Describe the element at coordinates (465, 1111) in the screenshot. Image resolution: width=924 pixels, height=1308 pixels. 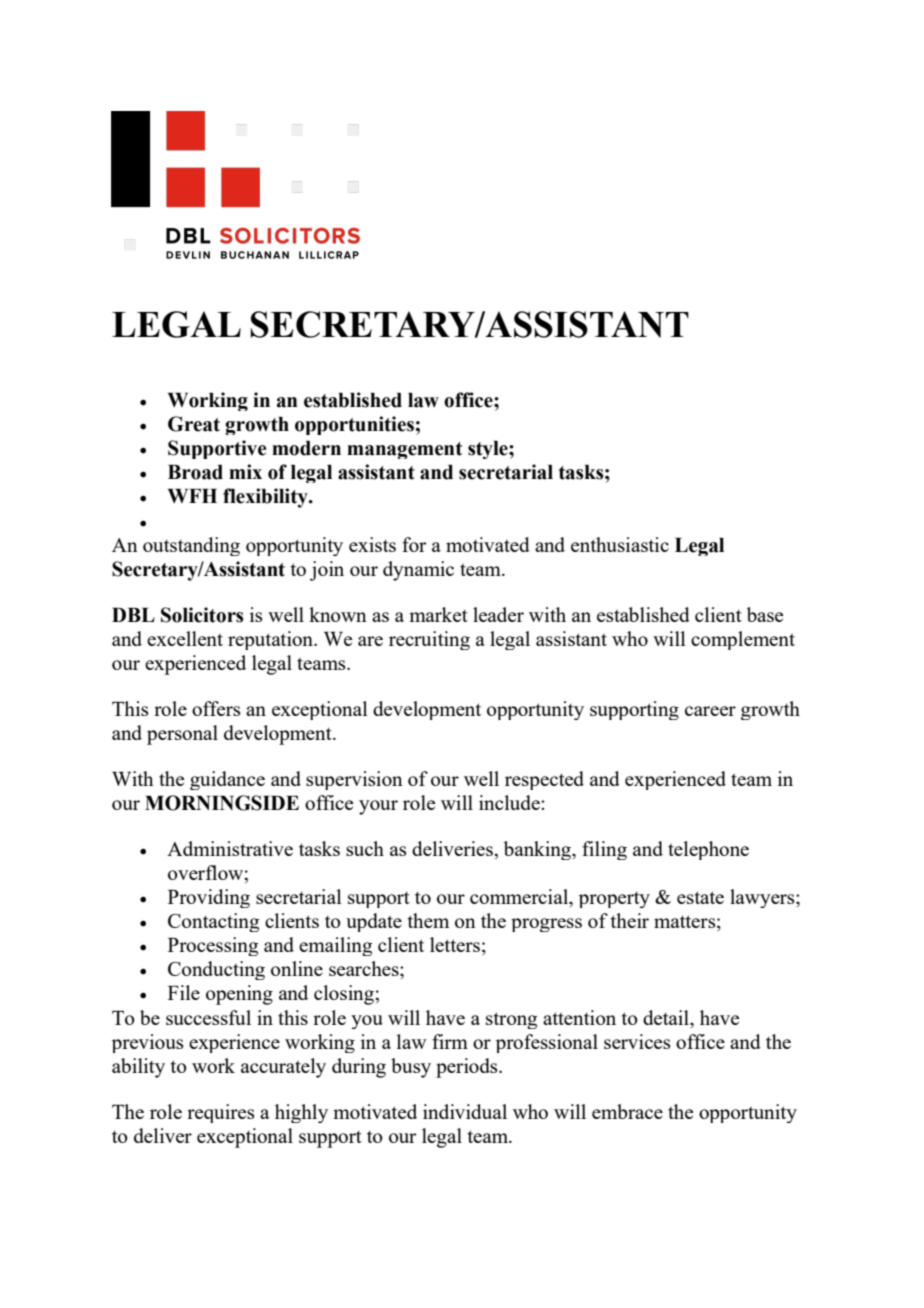
I see `individual` at that location.
